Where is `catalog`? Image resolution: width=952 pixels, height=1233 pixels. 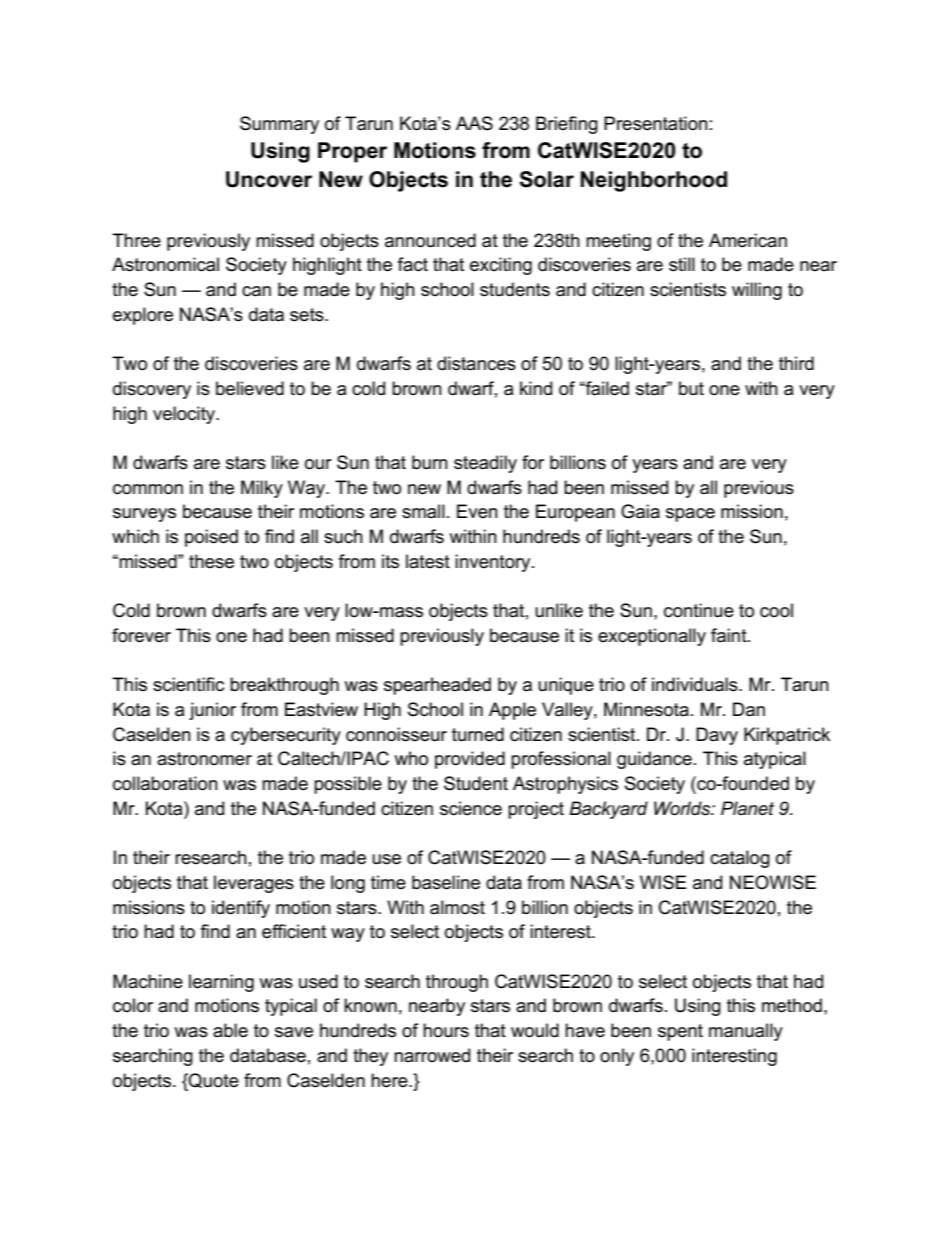 catalog is located at coordinates (740, 859).
